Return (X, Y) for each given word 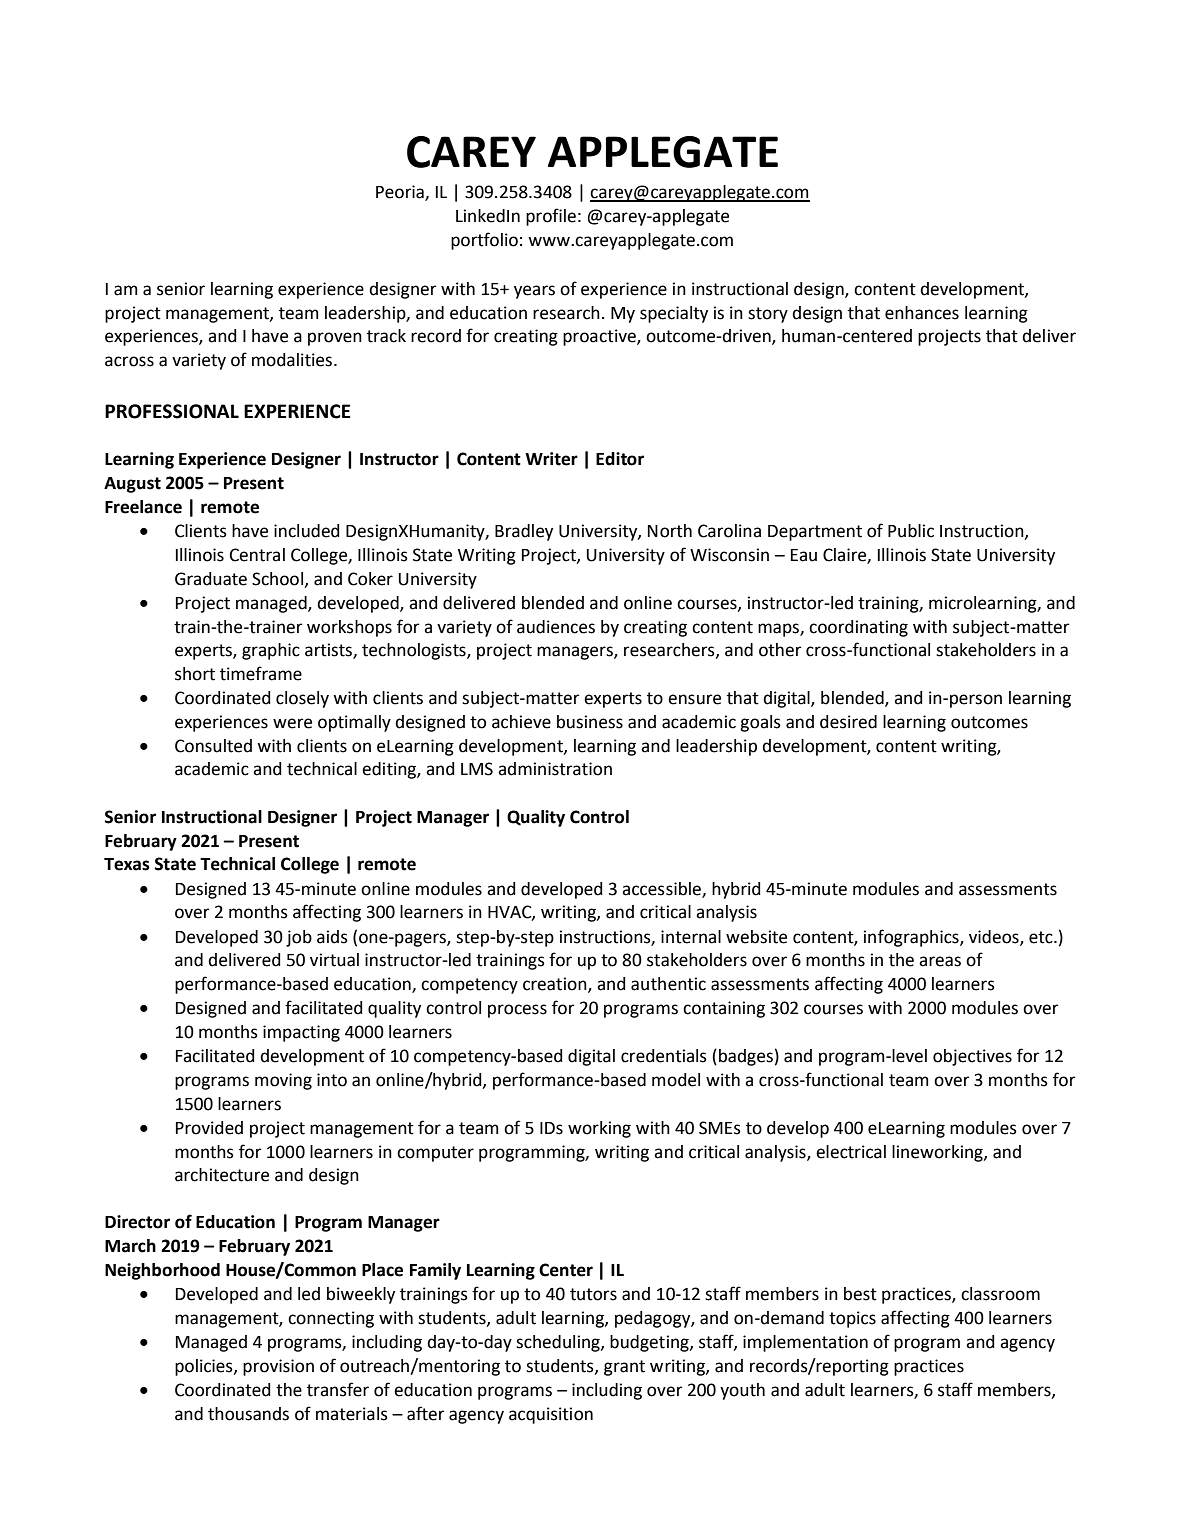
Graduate (211, 579)
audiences (556, 627)
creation (556, 985)
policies (205, 1367)
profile (551, 217)
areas (940, 961)
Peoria (401, 193)
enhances (922, 313)
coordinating (858, 628)
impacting (301, 1033)
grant (624, 1368)
